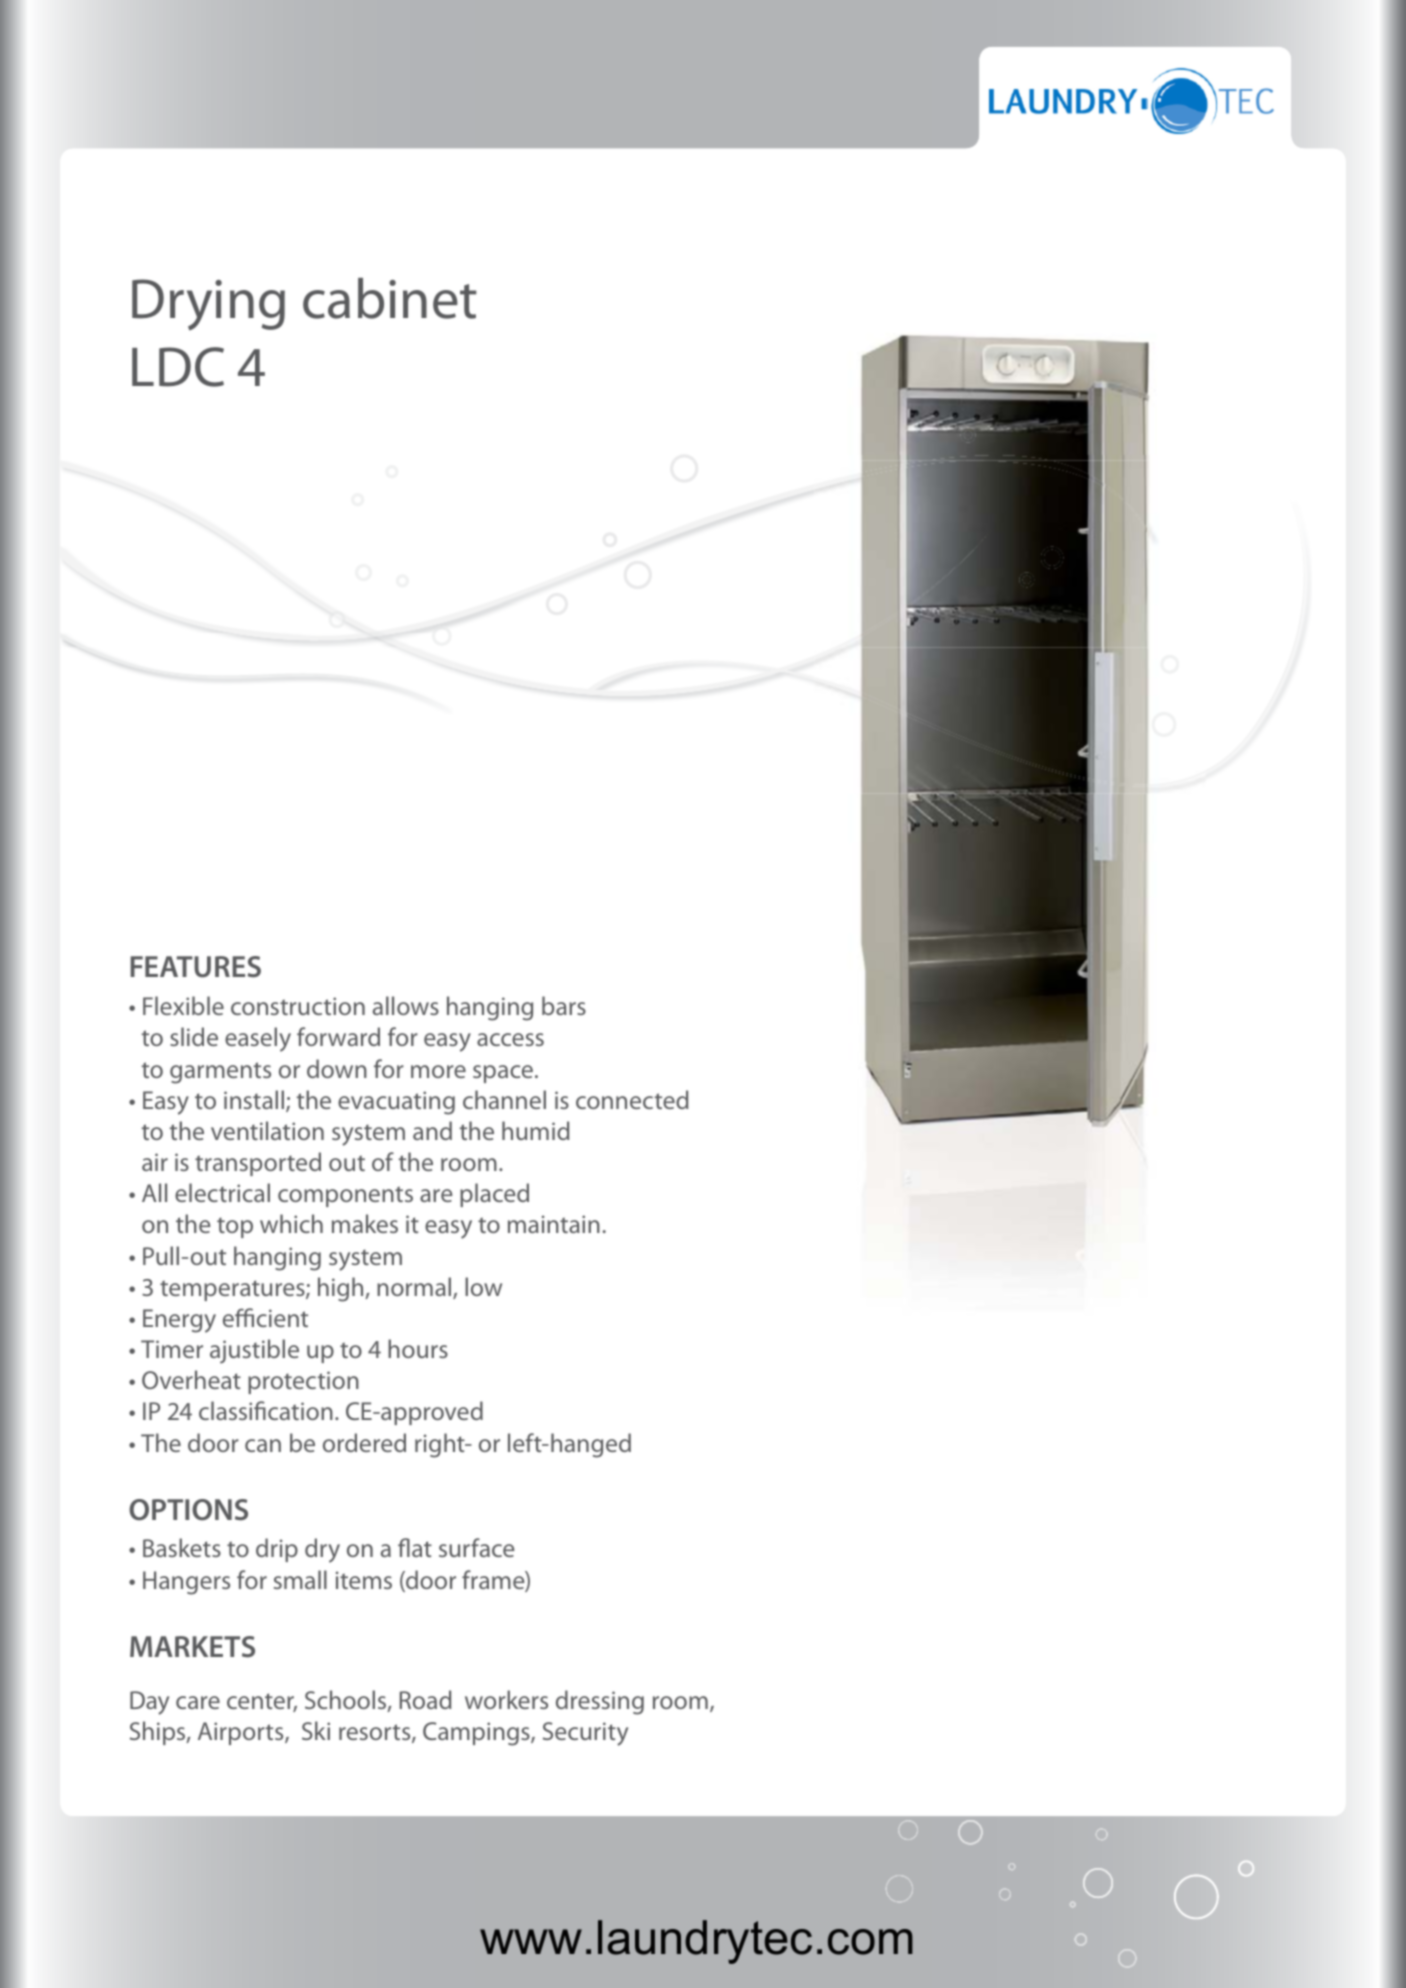 The image size is (1406, 1988). What do you see at coordinates (418, 1348) in the screenshot?
I see `hours` at bounding box center [418, 1348].
